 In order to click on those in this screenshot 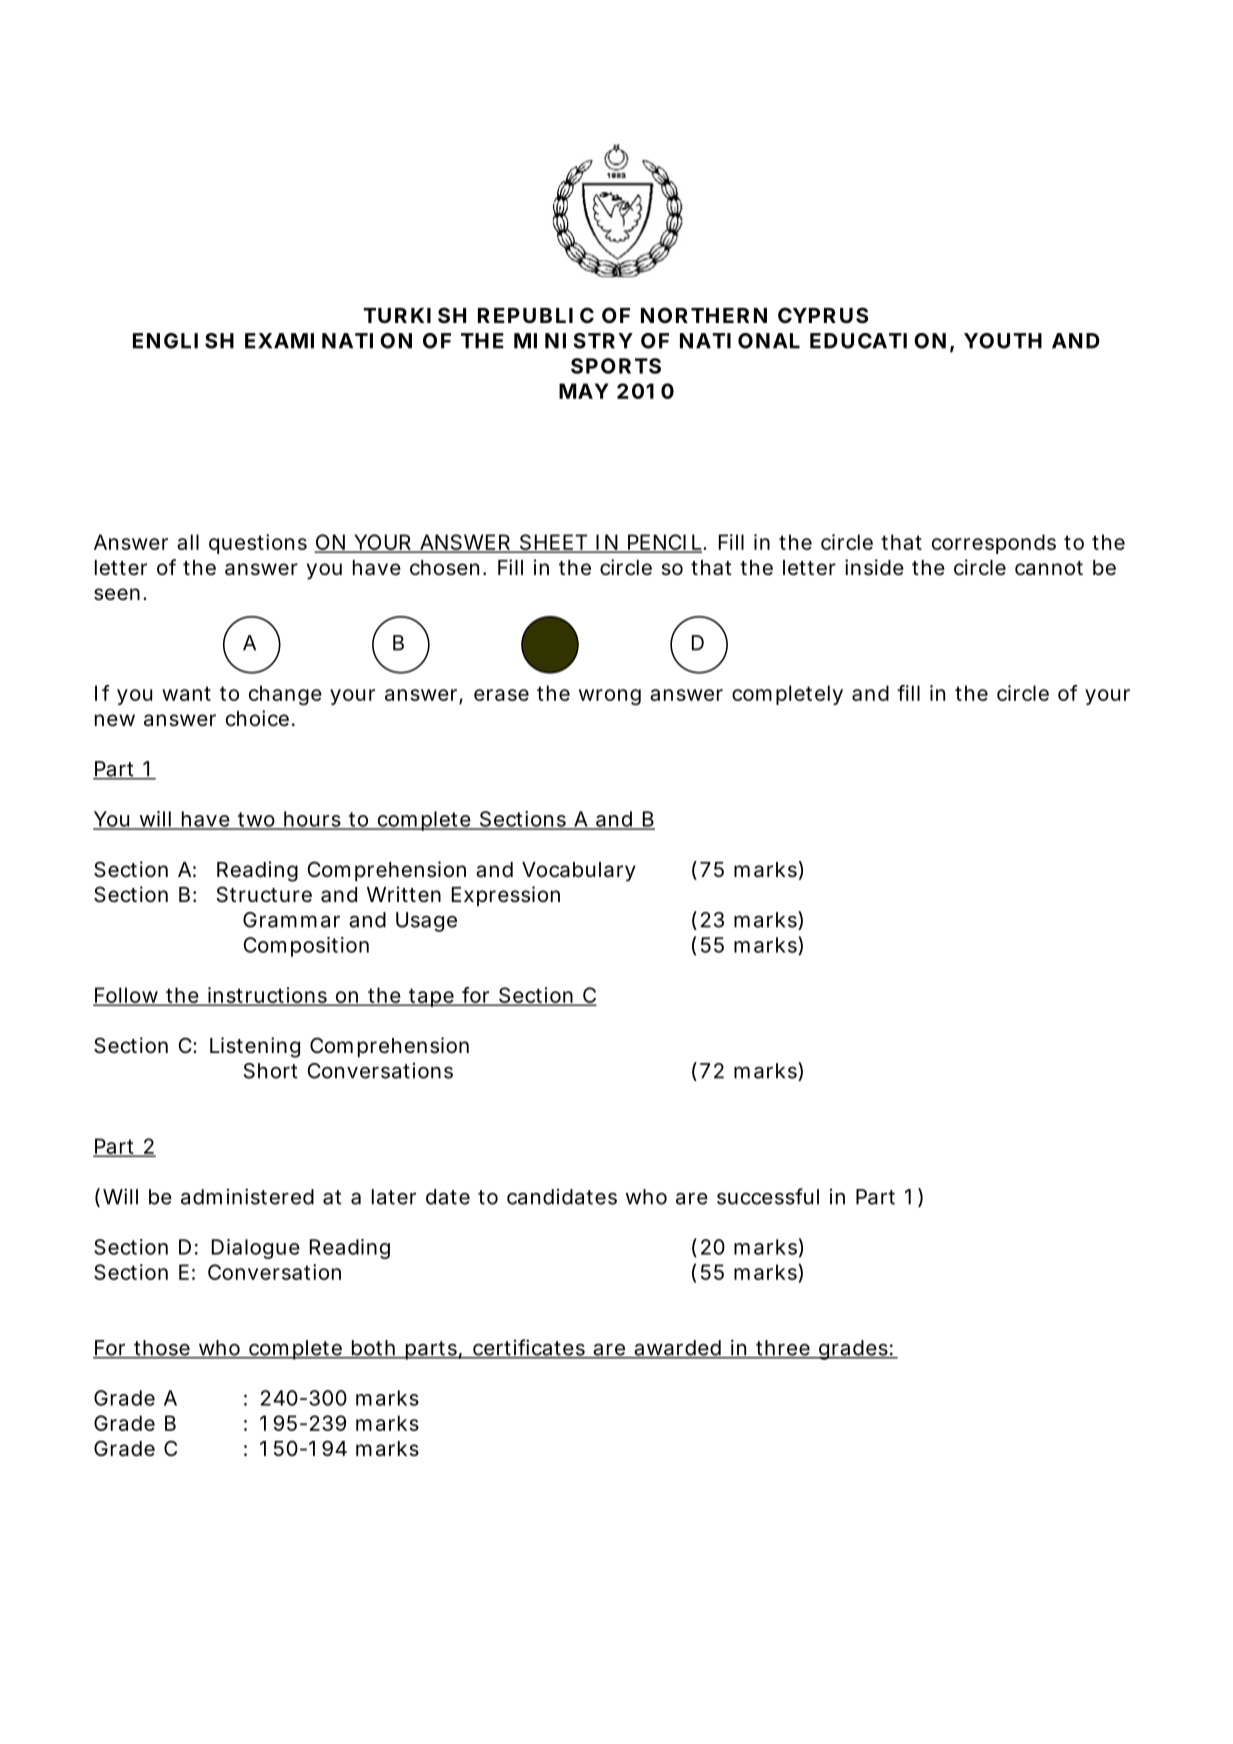, I will do `click(162, 1349)`.
